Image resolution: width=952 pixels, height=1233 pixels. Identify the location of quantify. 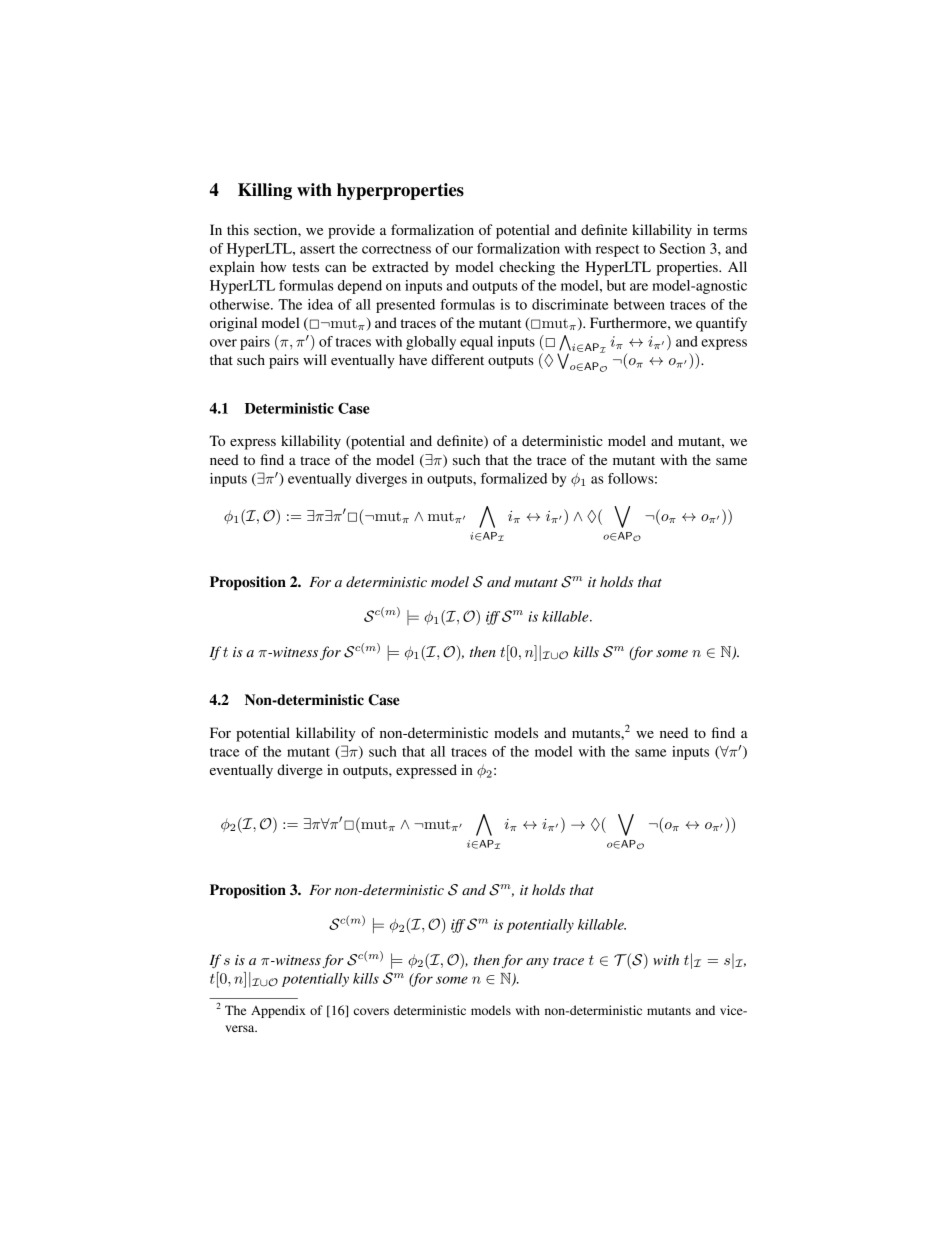
(721, 324).
